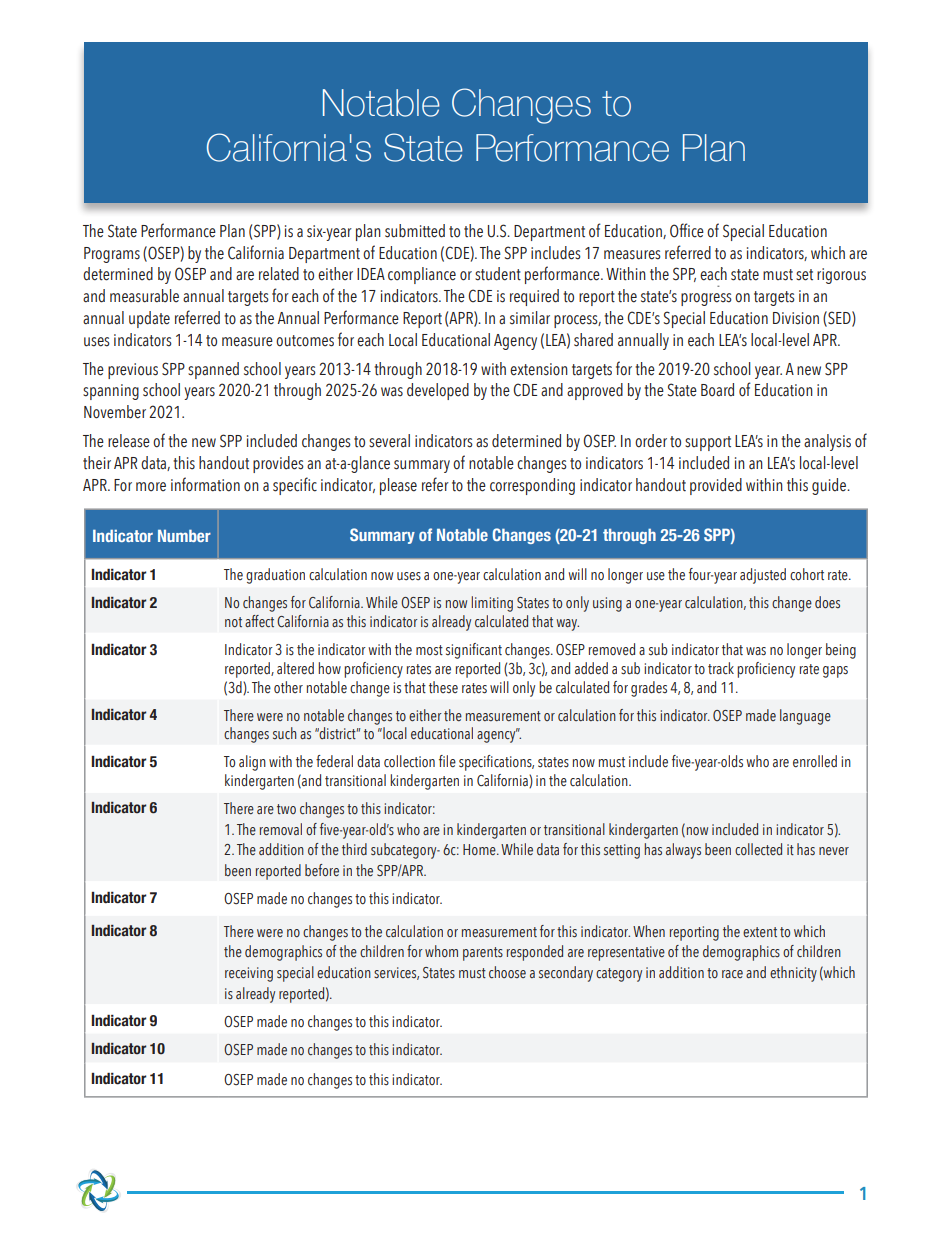  I want to click on receiving, so click(249, 974).
